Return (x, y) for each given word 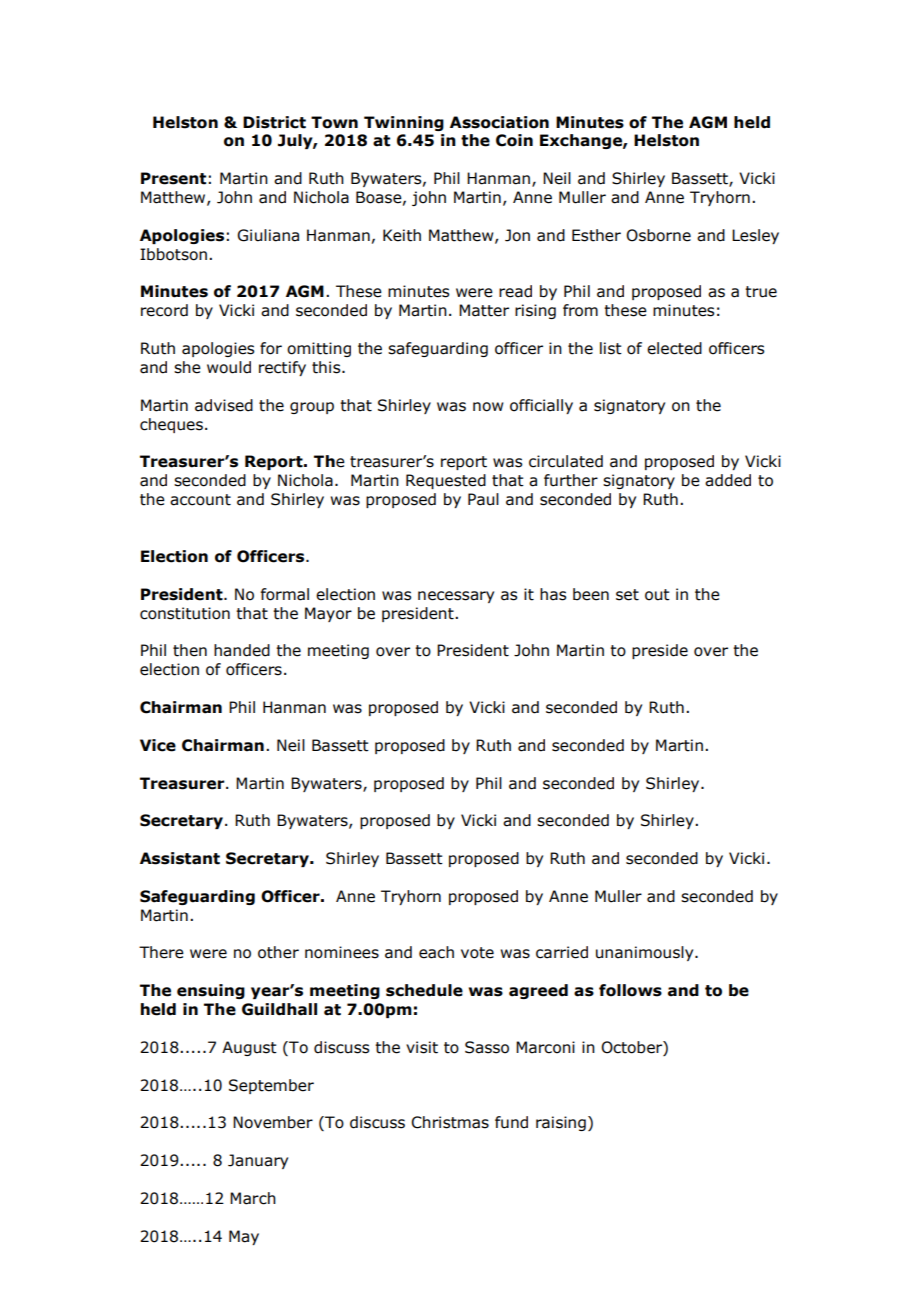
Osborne (658, 235)
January (258, 1161)
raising (561, 1123)
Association (499, 122)
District (274, 122)
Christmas (450, 1122)
